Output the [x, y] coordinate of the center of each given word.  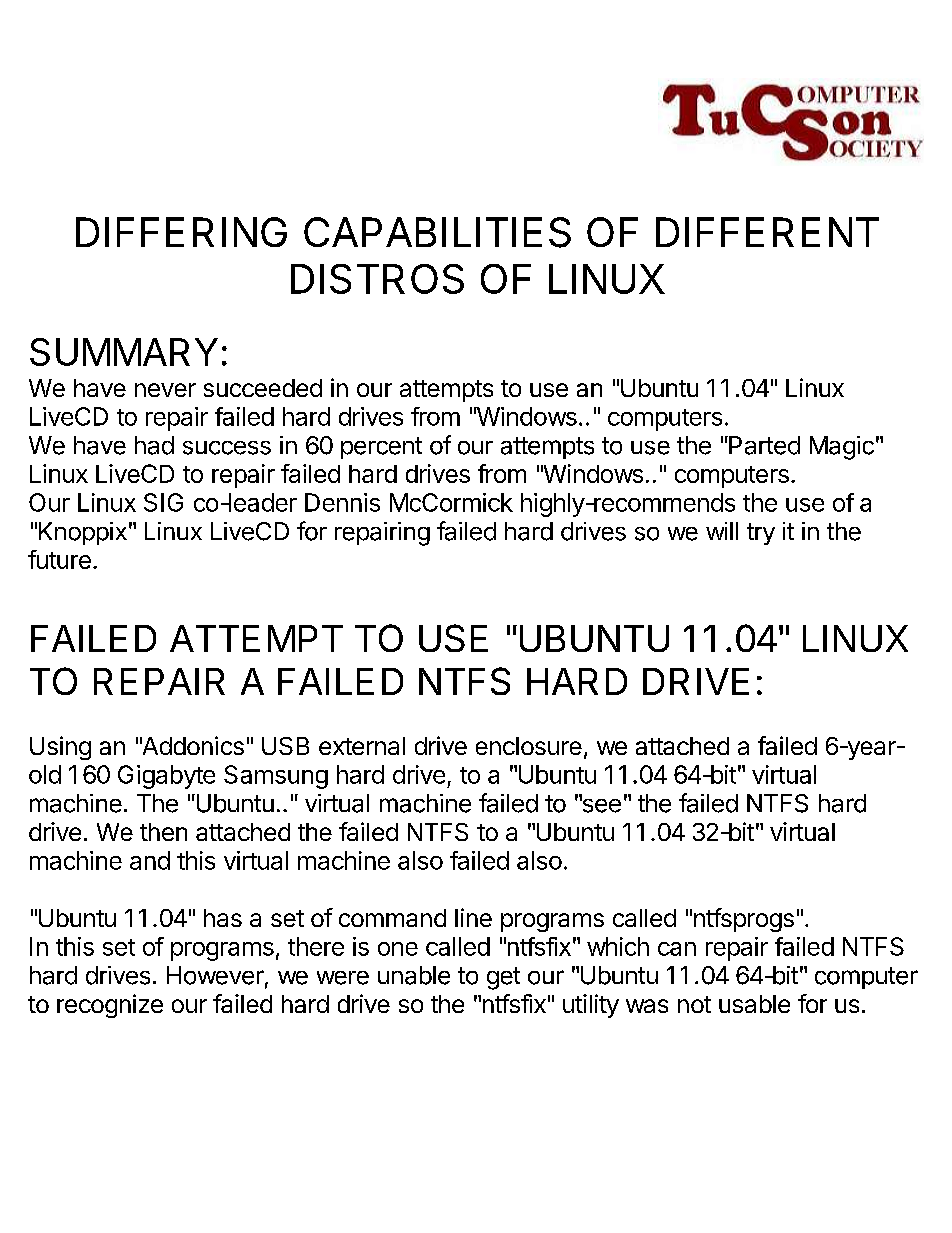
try [761, 534]
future [59, 559]
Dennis [342, 502]
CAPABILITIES [437, 232]
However [215, 975]
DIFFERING [181, 232]
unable [414, 975]
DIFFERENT [767, 232]
